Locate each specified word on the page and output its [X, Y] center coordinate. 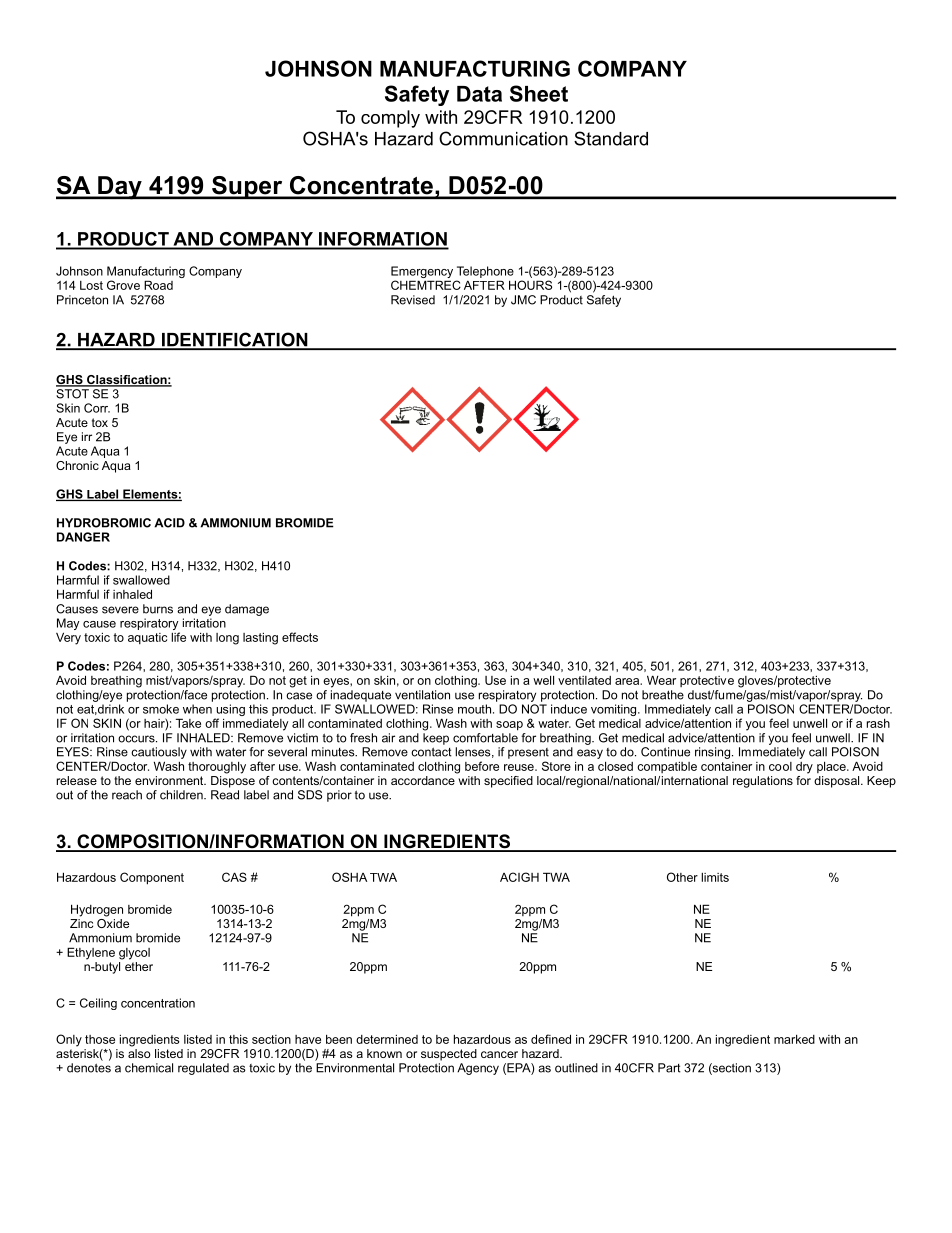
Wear [661, 680]
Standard [611, 138]
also [139, 1052]
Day [120, 188]
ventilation [422, 695]
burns [158, 609]
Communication [503, 138]
